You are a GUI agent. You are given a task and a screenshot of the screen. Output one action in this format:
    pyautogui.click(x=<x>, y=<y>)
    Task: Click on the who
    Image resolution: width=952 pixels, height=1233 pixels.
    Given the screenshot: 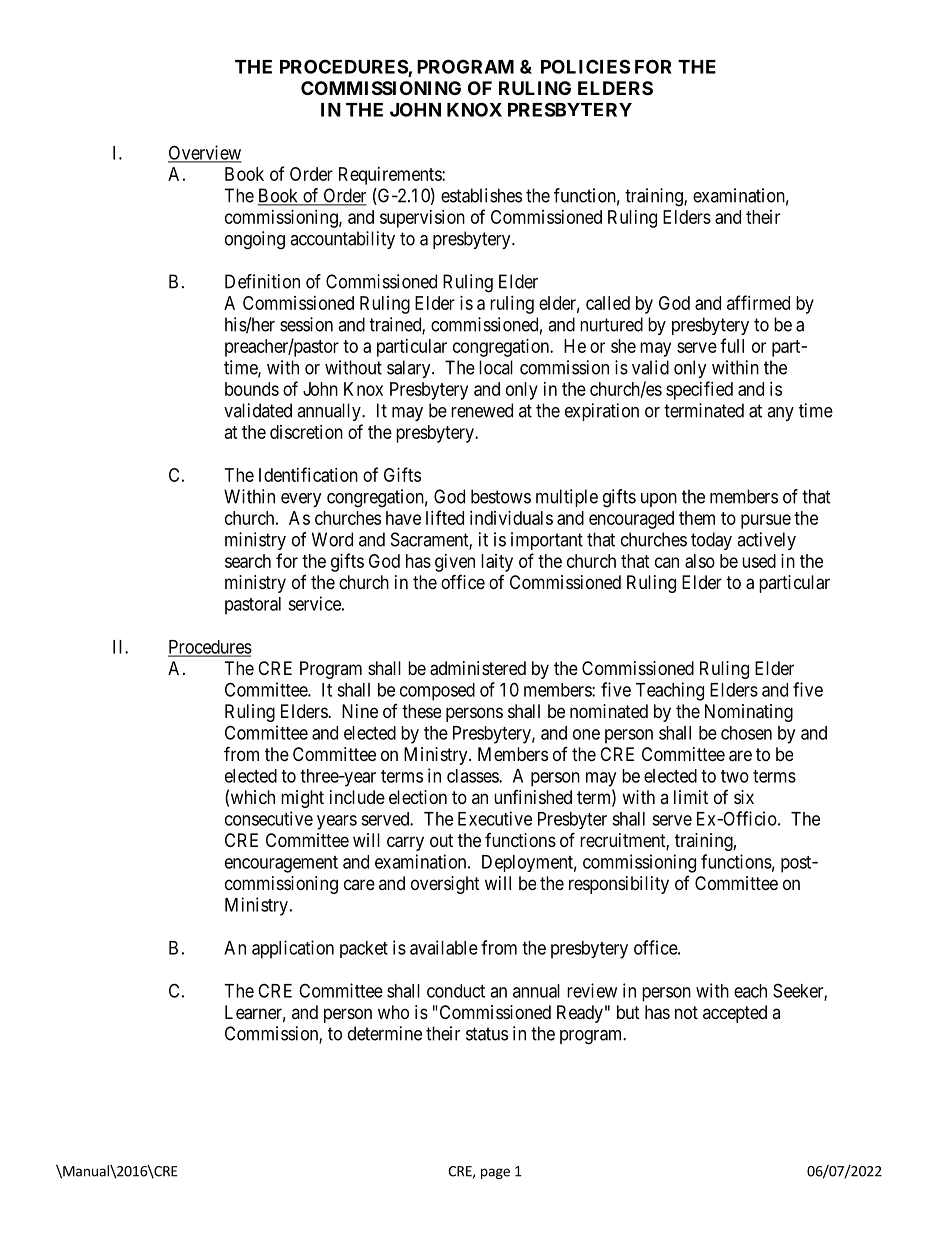 What is the action you would take?
    pyautogui.click(x=393, y=1012)
